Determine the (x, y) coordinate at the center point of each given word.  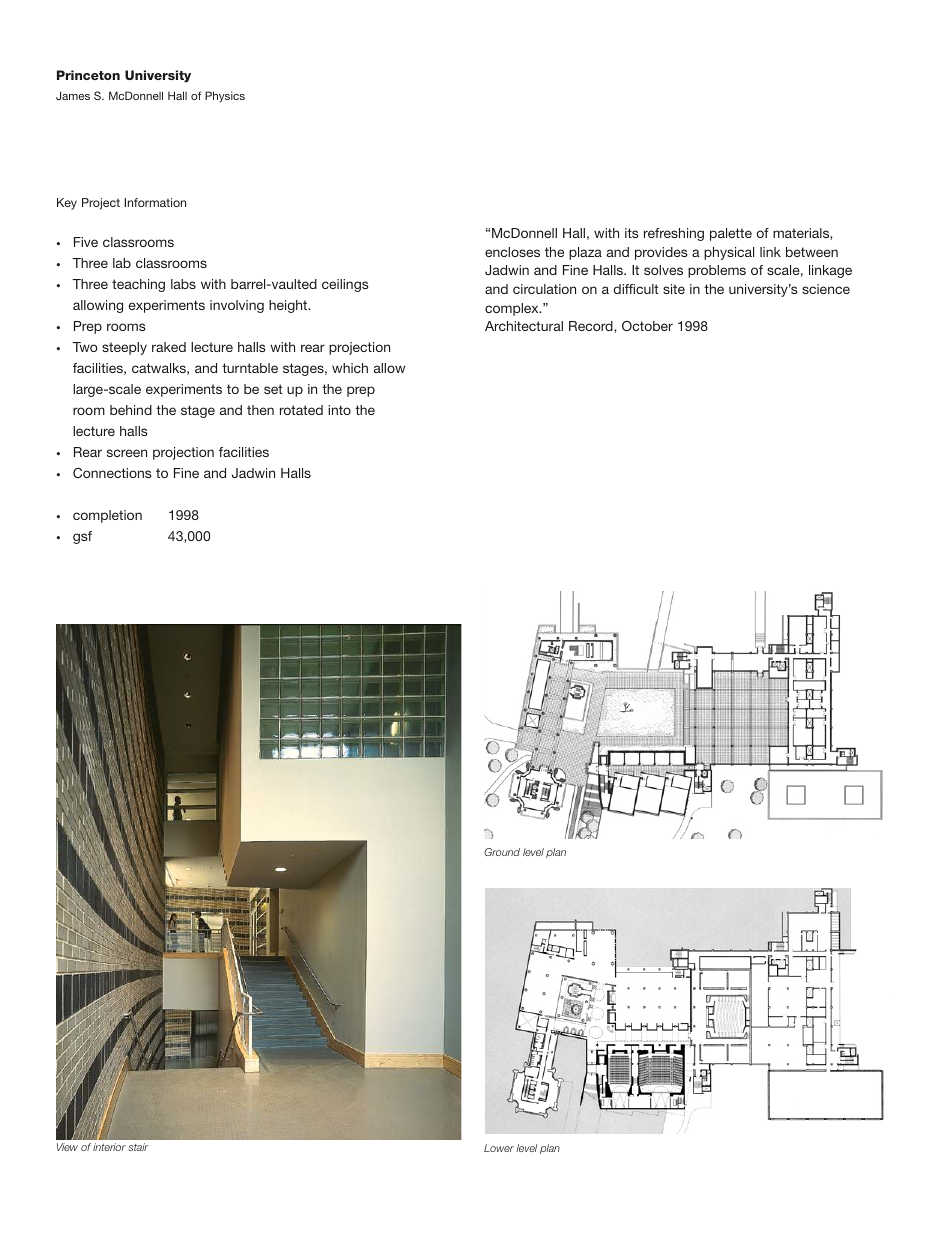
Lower (499, 1148)
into (339, 410)
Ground (502, 852)
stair (138, 1147)
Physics (225, 97)
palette (731, 234)
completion (107, 516)
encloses (512, 252)
